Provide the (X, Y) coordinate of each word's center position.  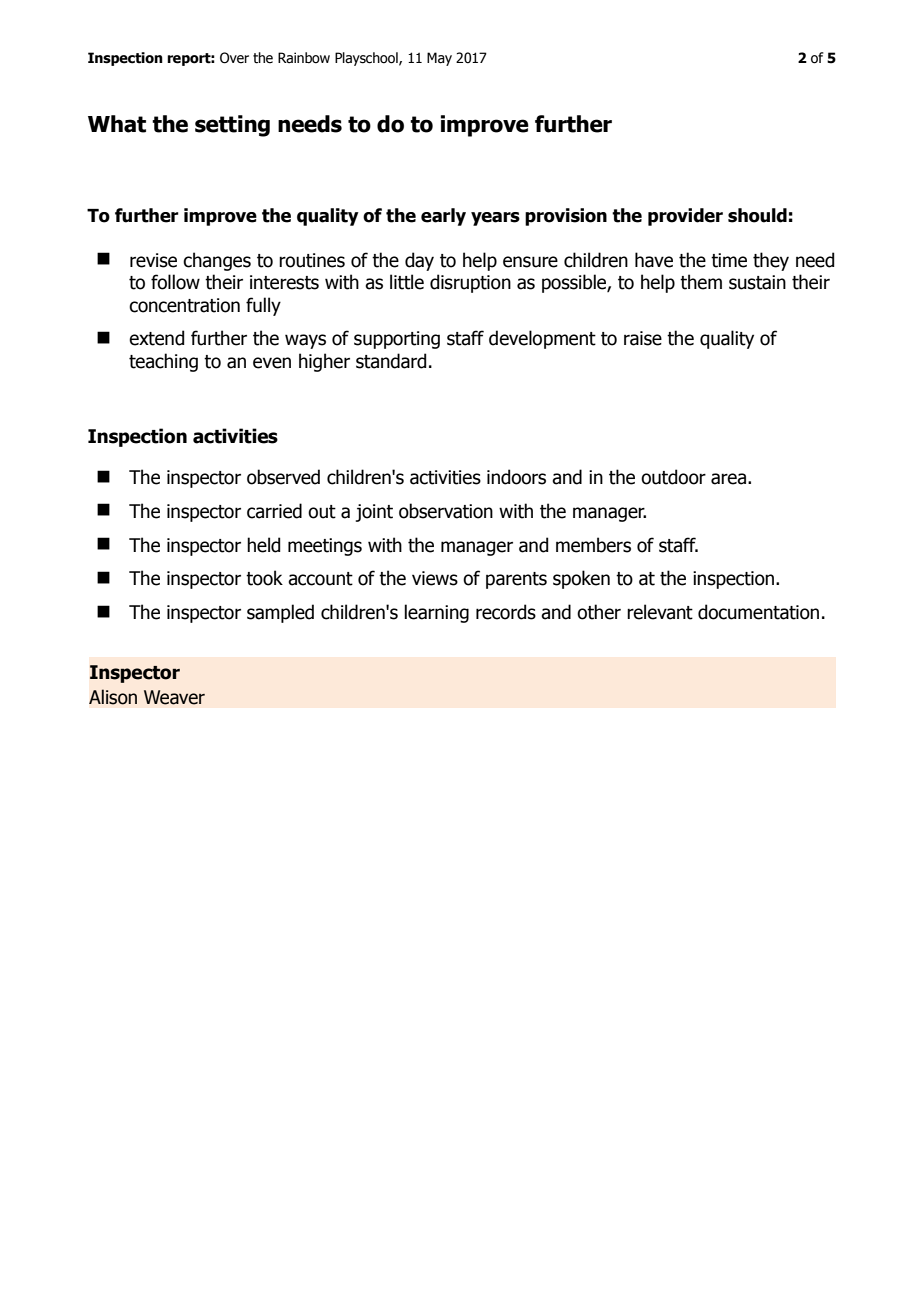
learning (436, 613)
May (439, 59)
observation (446, 511)
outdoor (673, 477)
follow (175, 282)
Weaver (174, 697)
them (701, 282)
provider (685, 217)
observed (283, 477)
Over (234, 58)
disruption (470, 283)
